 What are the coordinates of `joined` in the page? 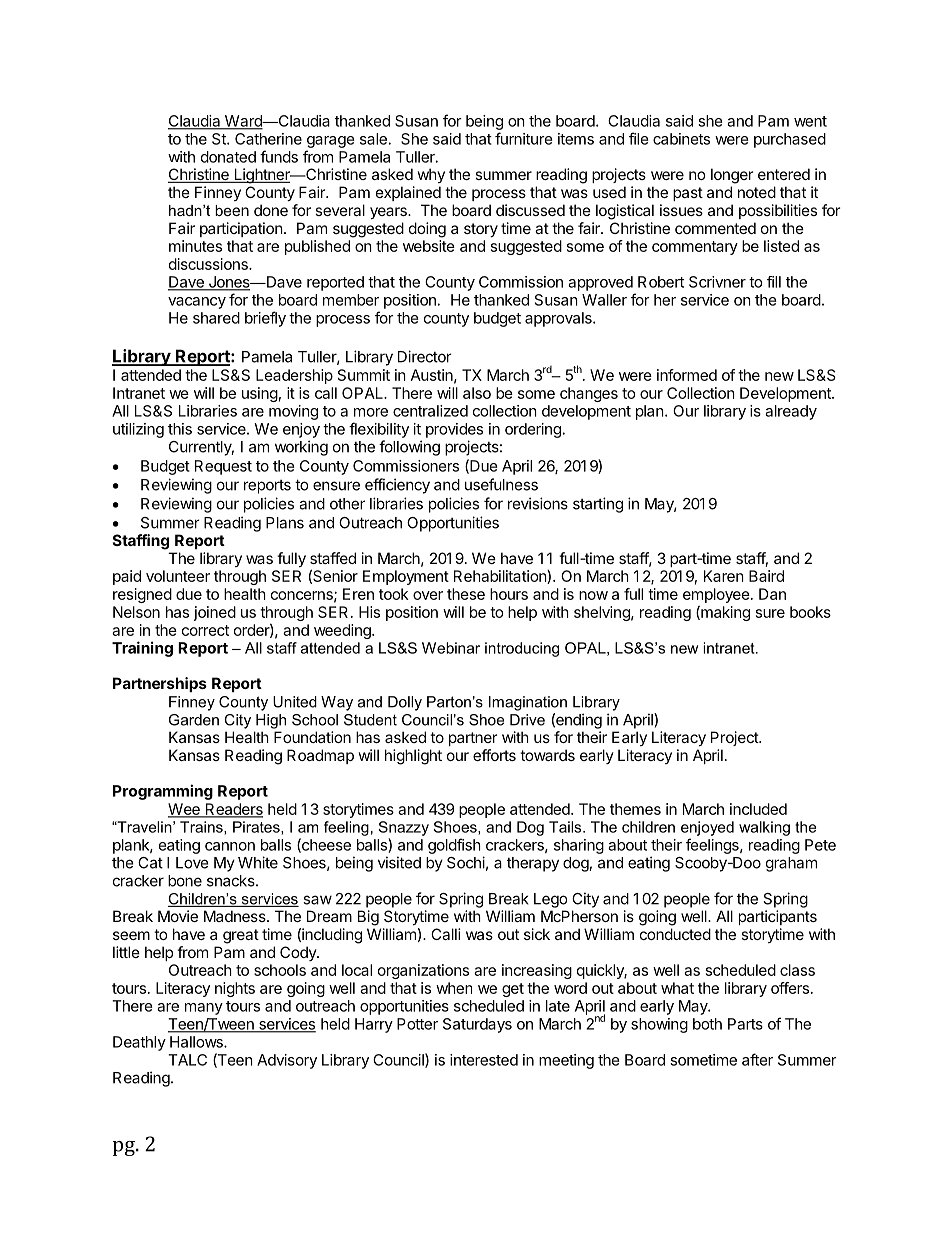 It's located at (215, 613).
